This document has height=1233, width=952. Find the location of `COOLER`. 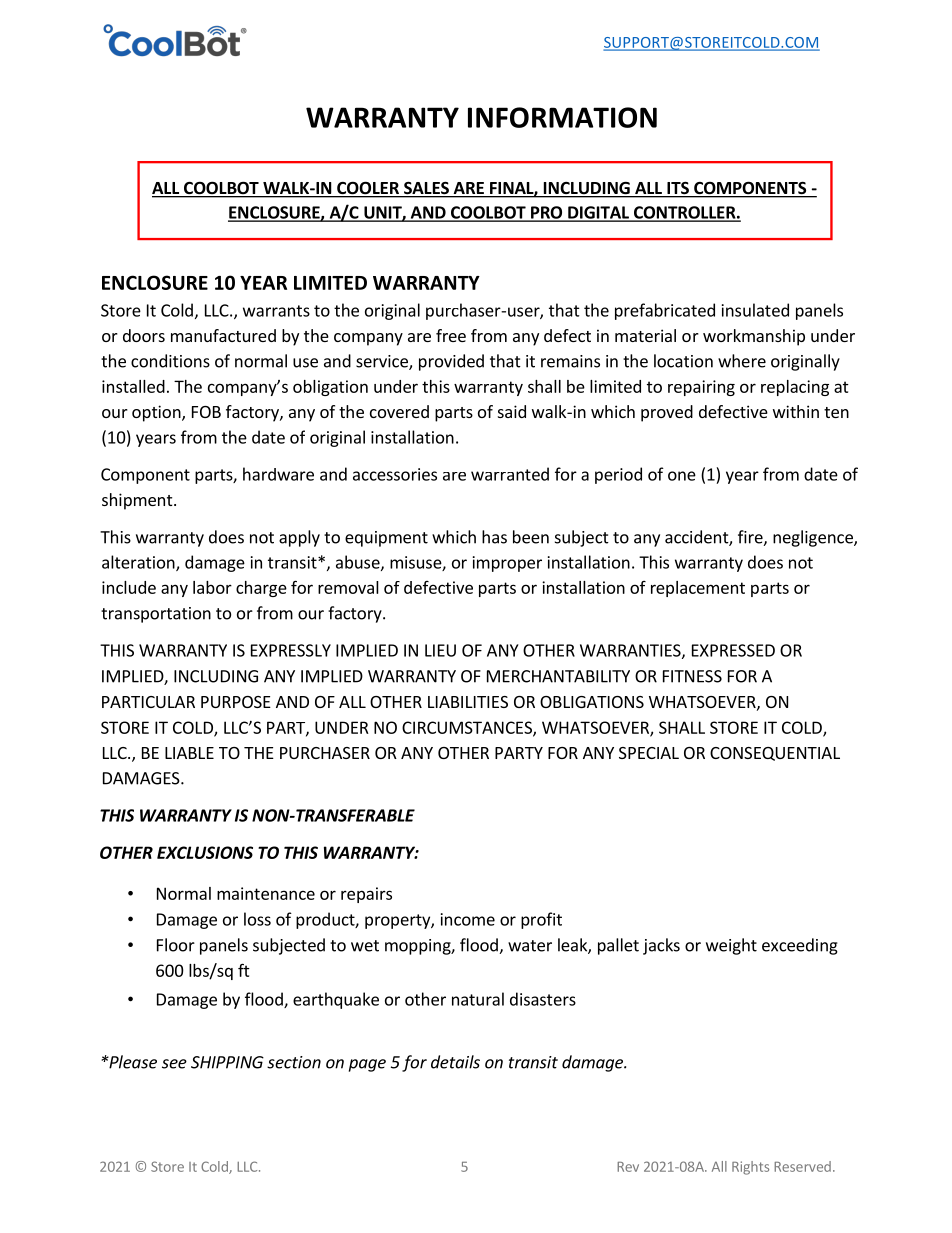

COOLER is located at coordinates (368, 189).
